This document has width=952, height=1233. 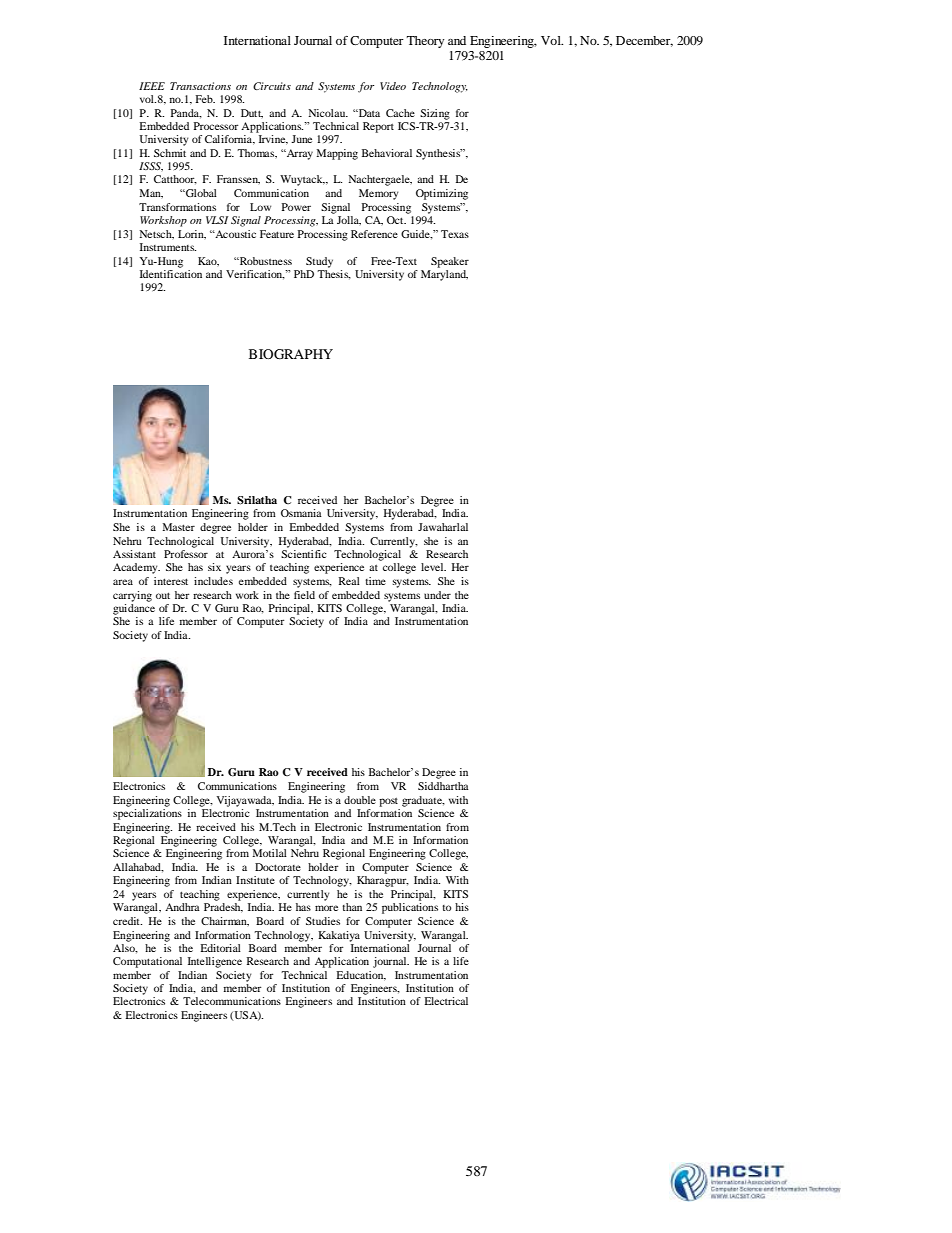 I want to click on Maryland, so click(x=444, y=275).
